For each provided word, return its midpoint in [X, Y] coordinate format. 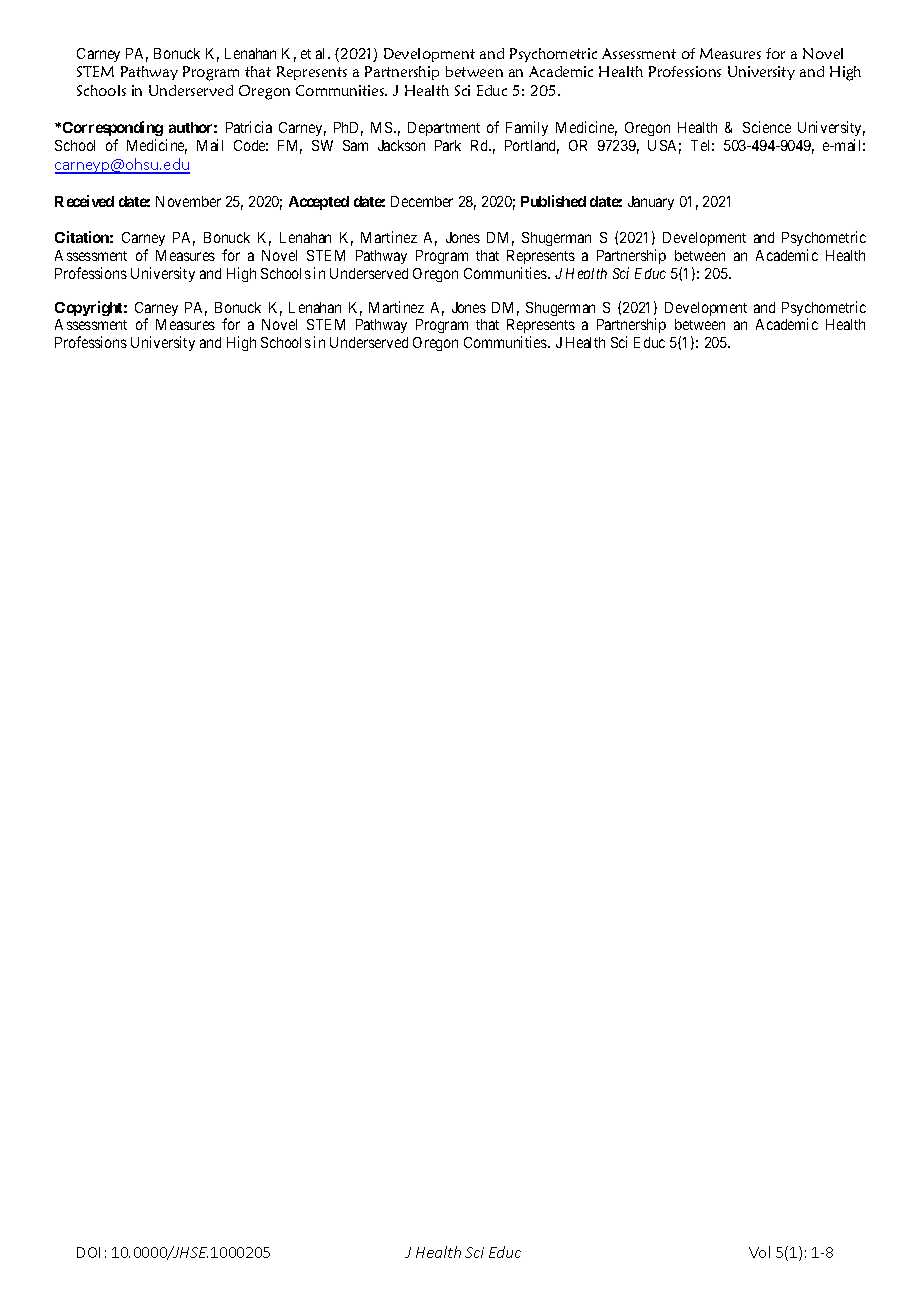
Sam [355, 145]
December [422, 201]
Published [553, 201]
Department [444, 129]
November [188, 201]
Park [448, 145]
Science [767, 127]
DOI [88, 1252]
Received [84, 201]
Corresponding [113, 128]
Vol [759, 1252]
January [651, 203]
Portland [532, 147]
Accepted [319, 203]
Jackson [401, 145]
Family [527, 128]
